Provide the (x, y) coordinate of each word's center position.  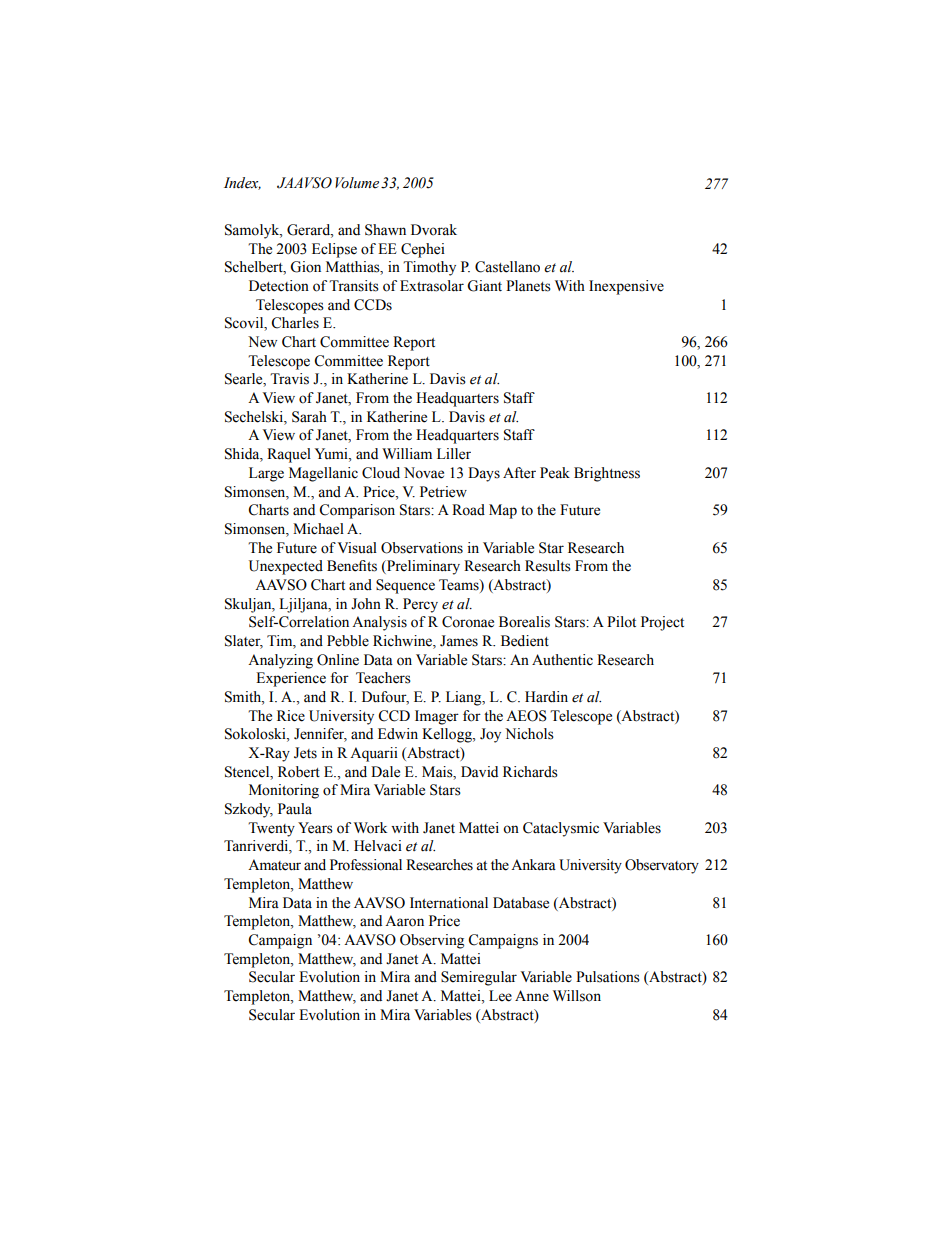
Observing (432, 941)
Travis (289, 379)
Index (242, 183)
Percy (420, 605)
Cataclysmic (561, 829)
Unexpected (286, 567)
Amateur (274, 865)
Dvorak (434, 230)
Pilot (621, 622)
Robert (299, 772)
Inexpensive (626, 287)
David (479, 771)
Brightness (607, 474)
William (407, 454)
